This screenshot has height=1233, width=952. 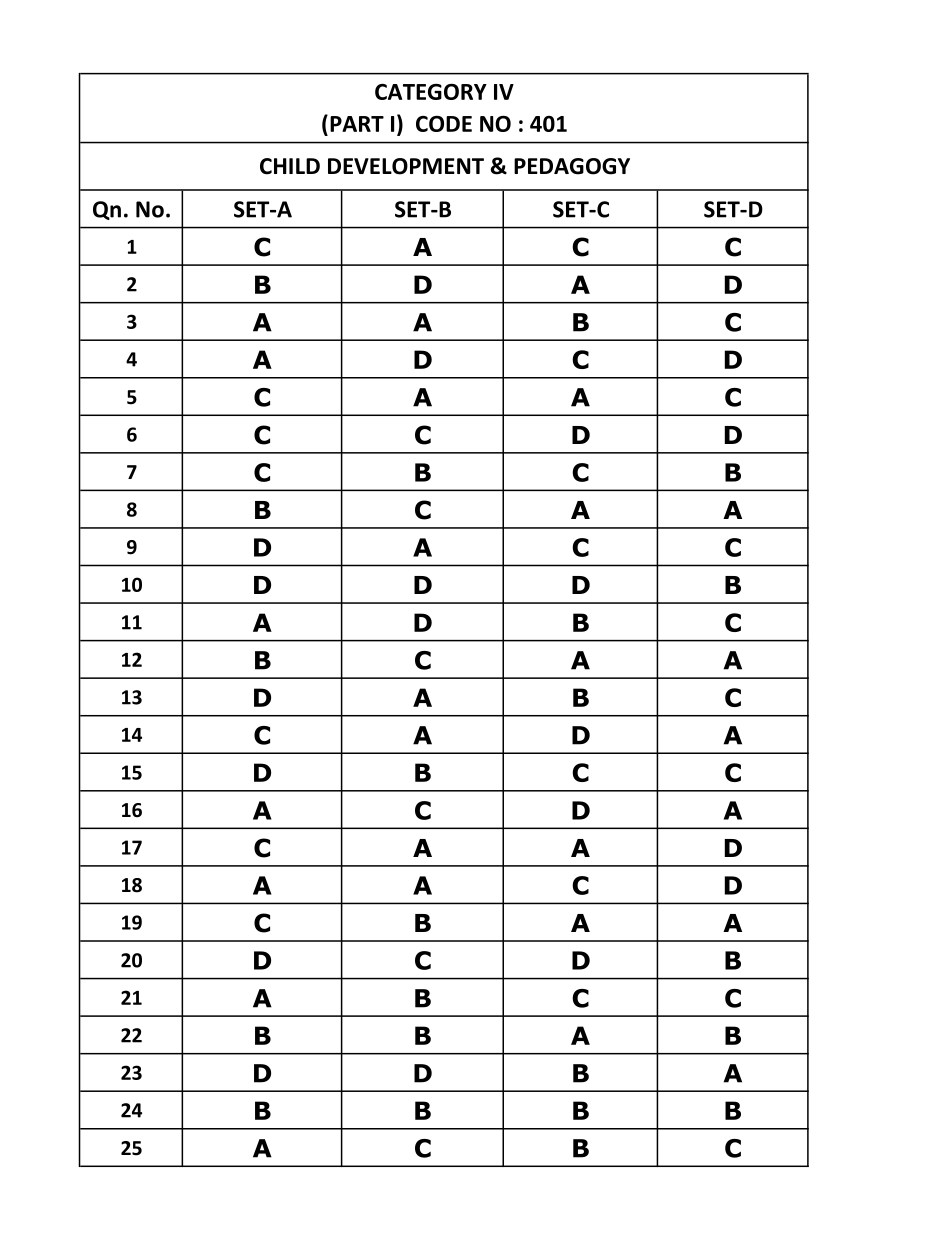 What do you see at coordinates (290, 166) in the screenshot?
I see `CHILD` at bounding box center [290, 166].
